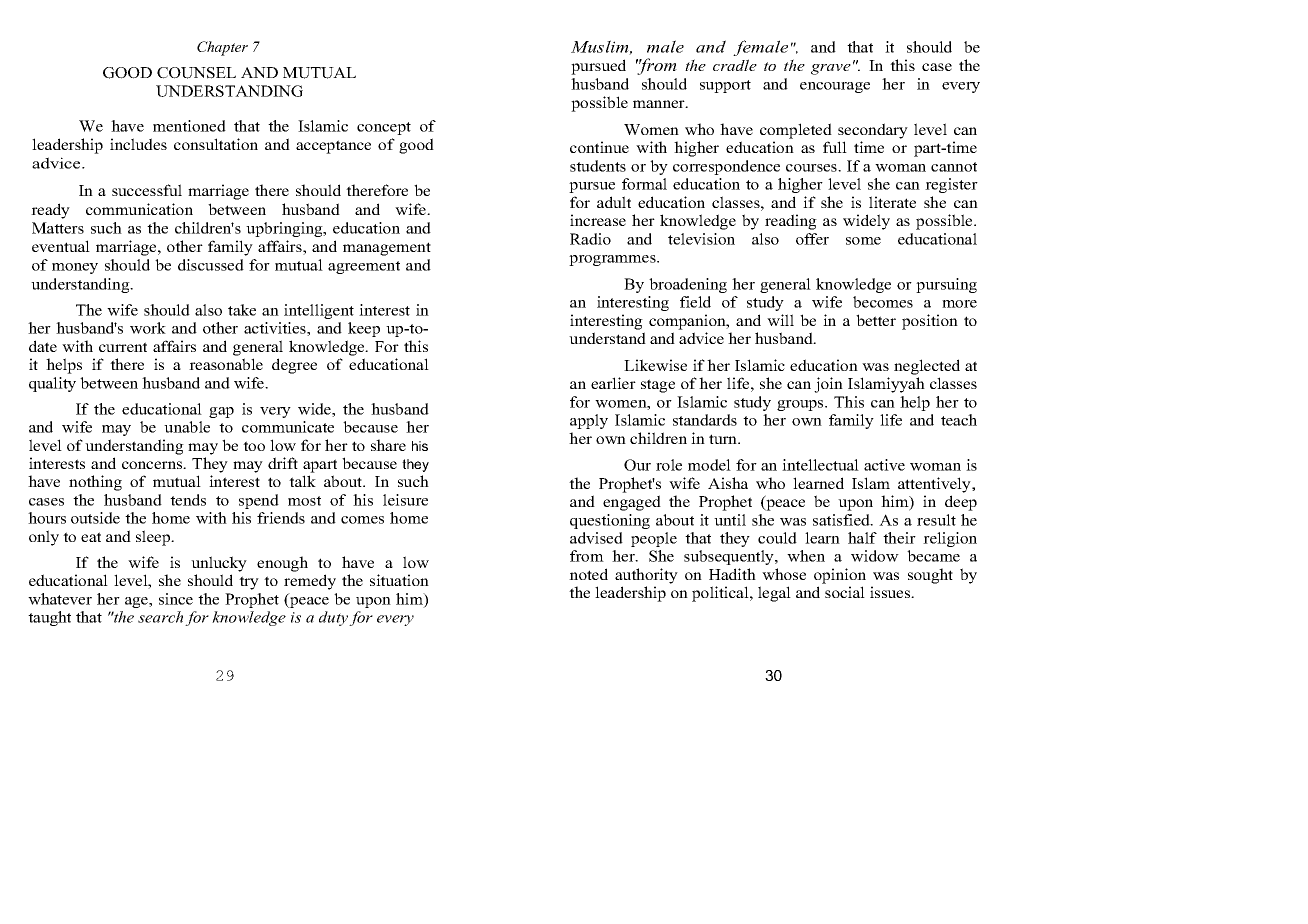  I want to click on grave, so click(831, 69).
